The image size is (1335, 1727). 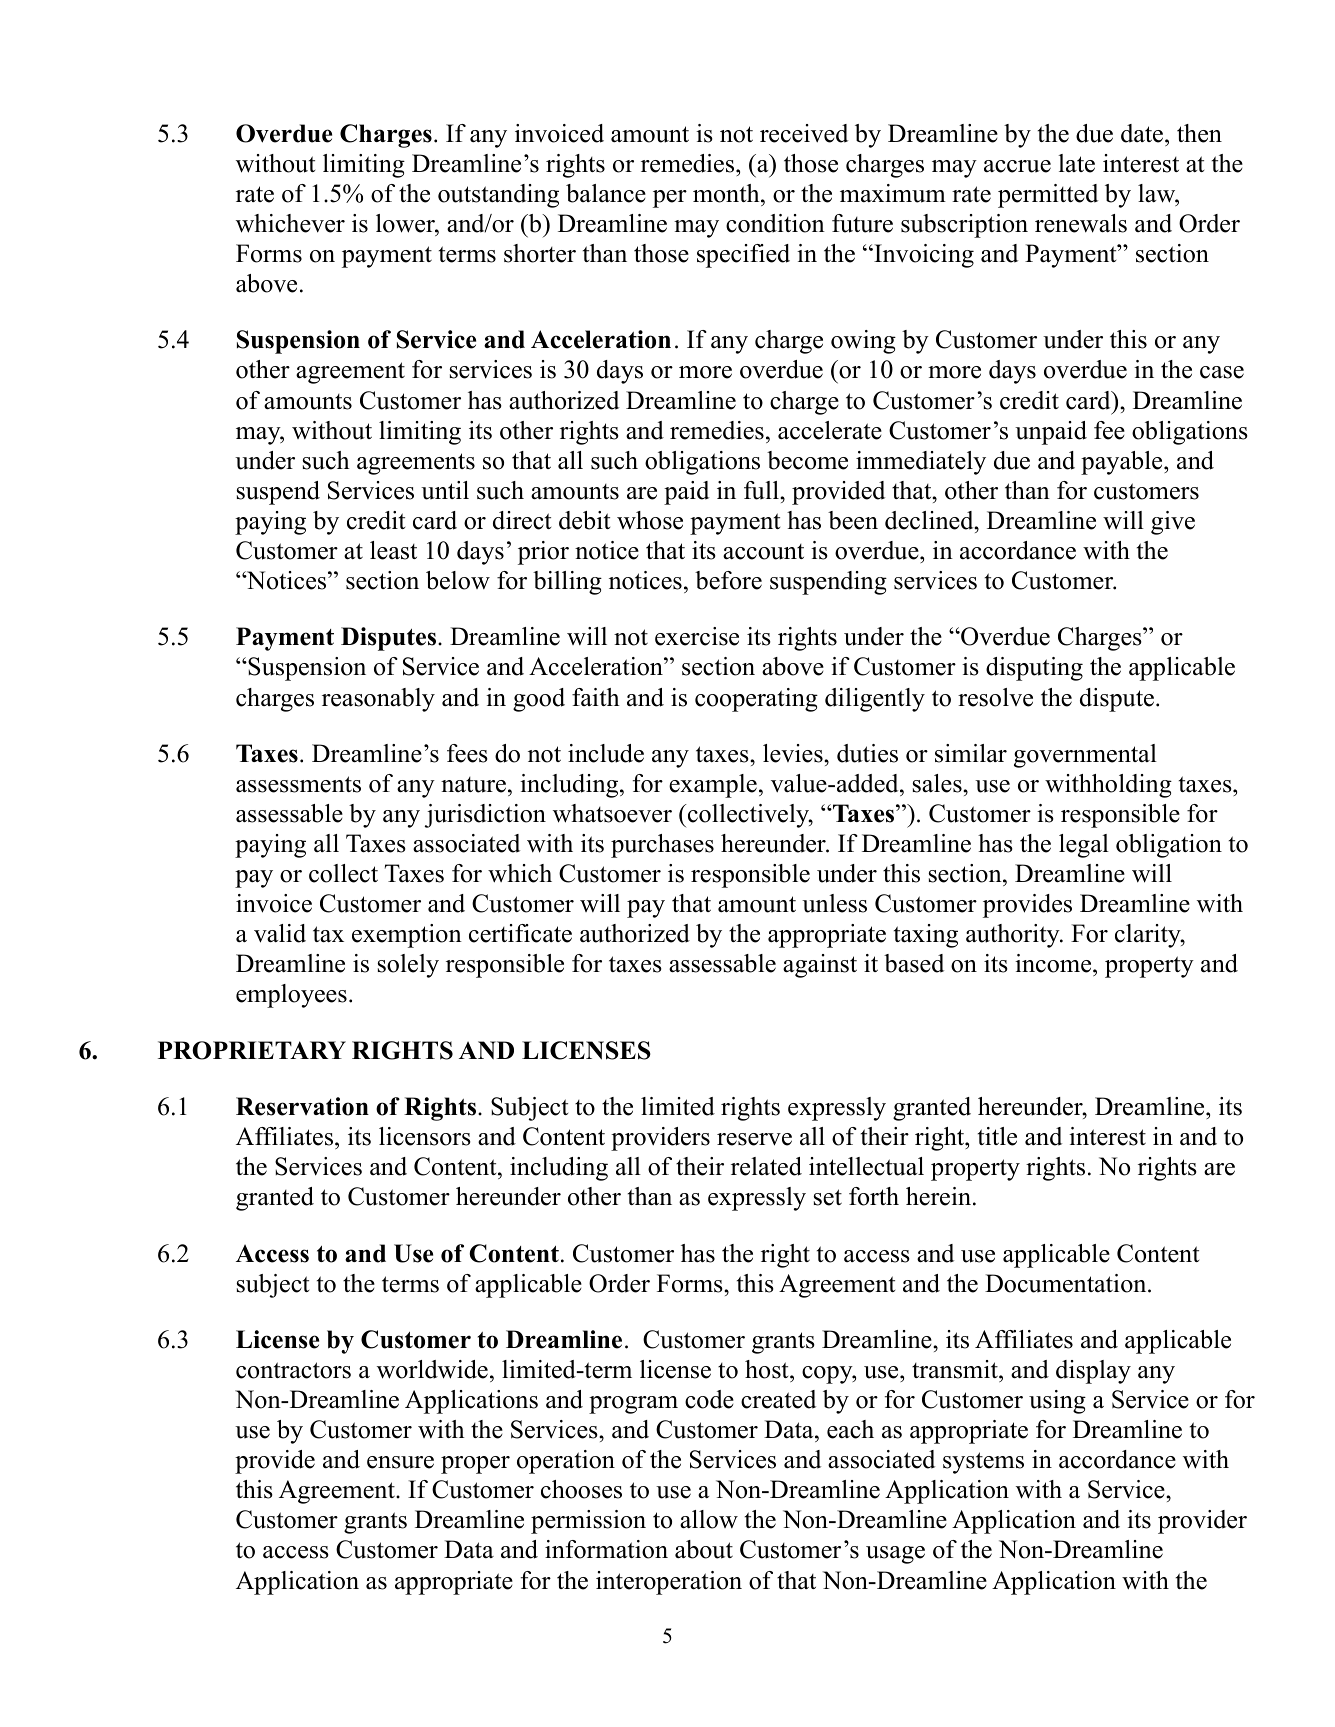 What do you see at coordinates (1084, 846) in the screenshot?
I see `legal` at bounding box center [1084, 846].
